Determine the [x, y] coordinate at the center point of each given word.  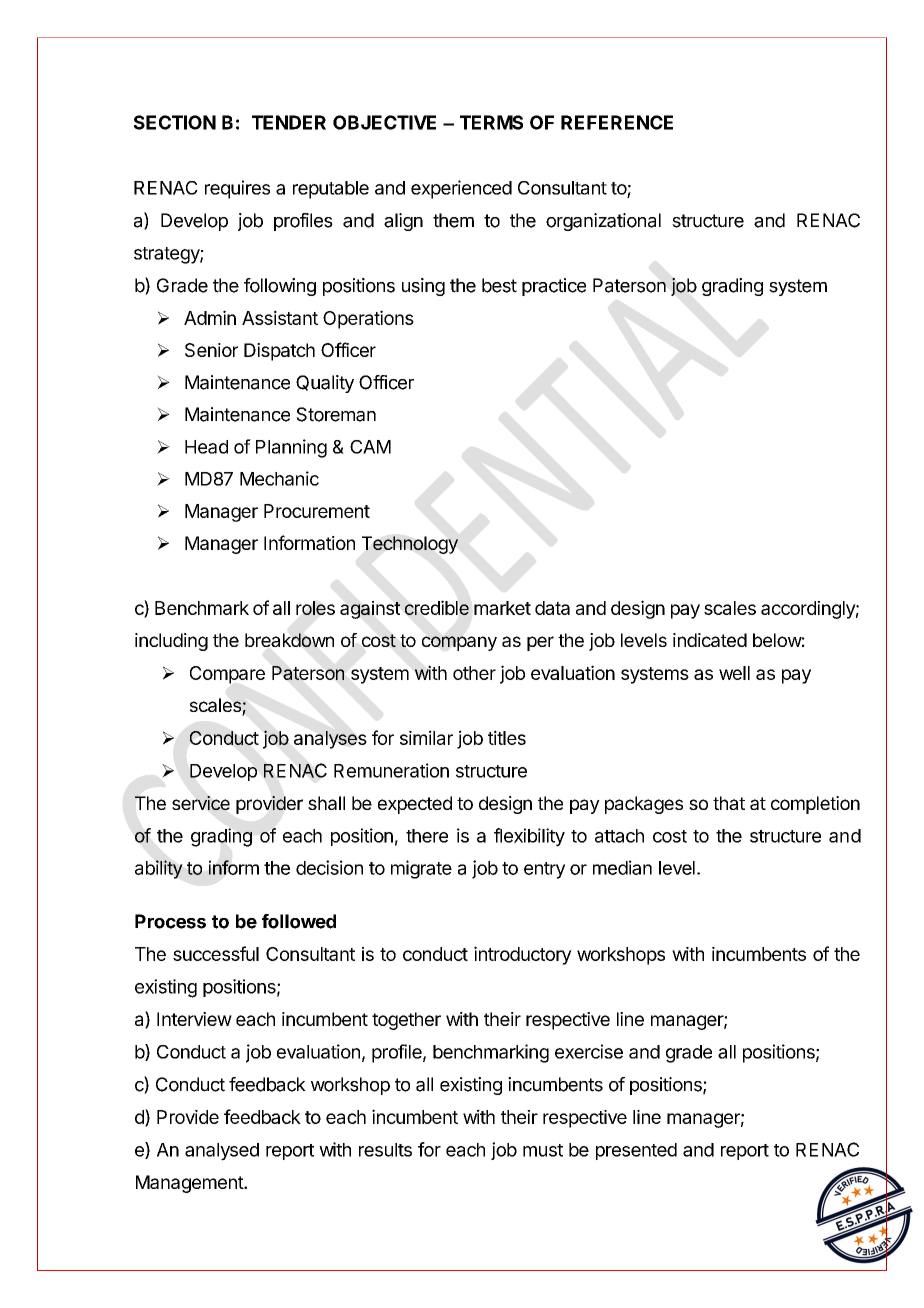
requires [237, 189]
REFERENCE [617, 122]
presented [636, 1151]
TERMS [491, 122]
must [543, 1150]
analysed [222, 1152]
